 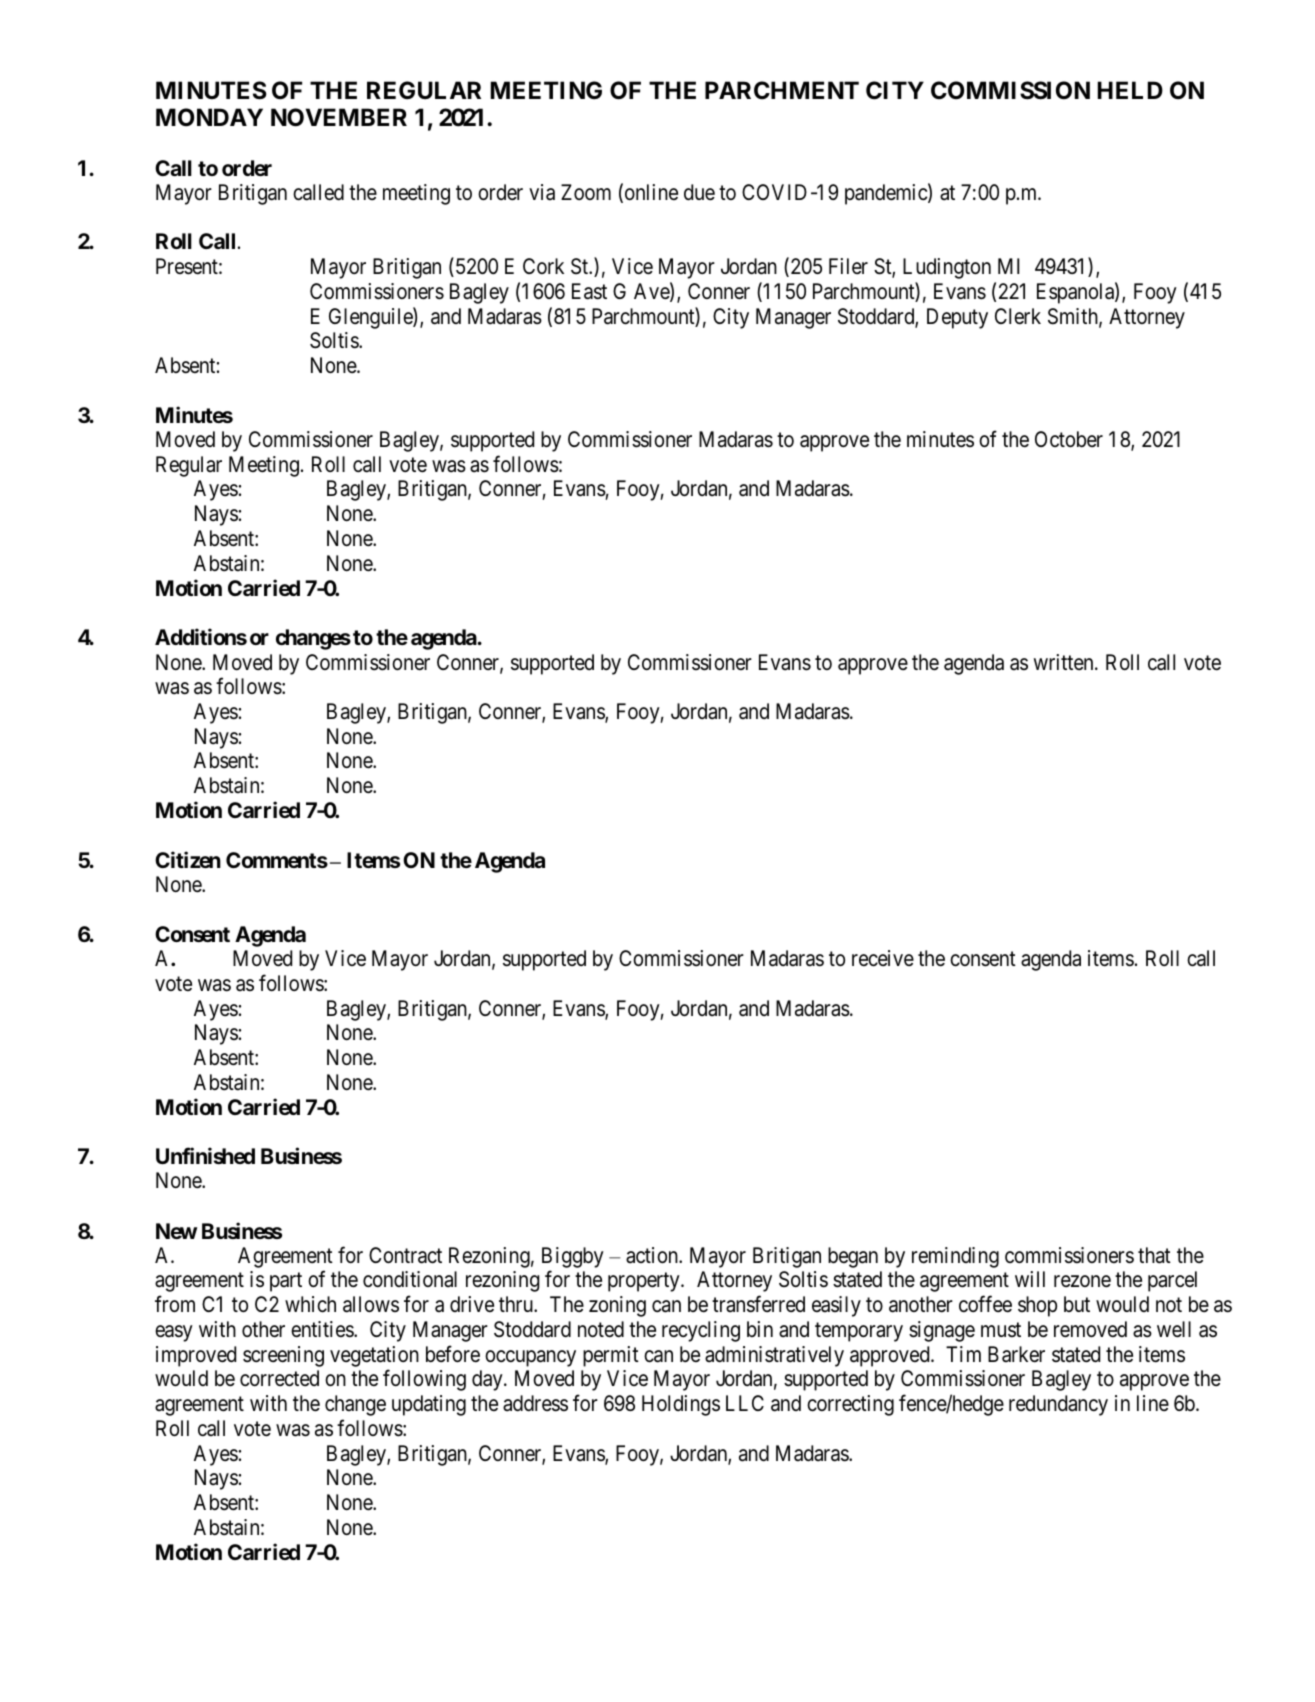 What do you see at coordinates (1069, 439) in the screenshot?
I see `October` at bounding box center [1069, 439].
